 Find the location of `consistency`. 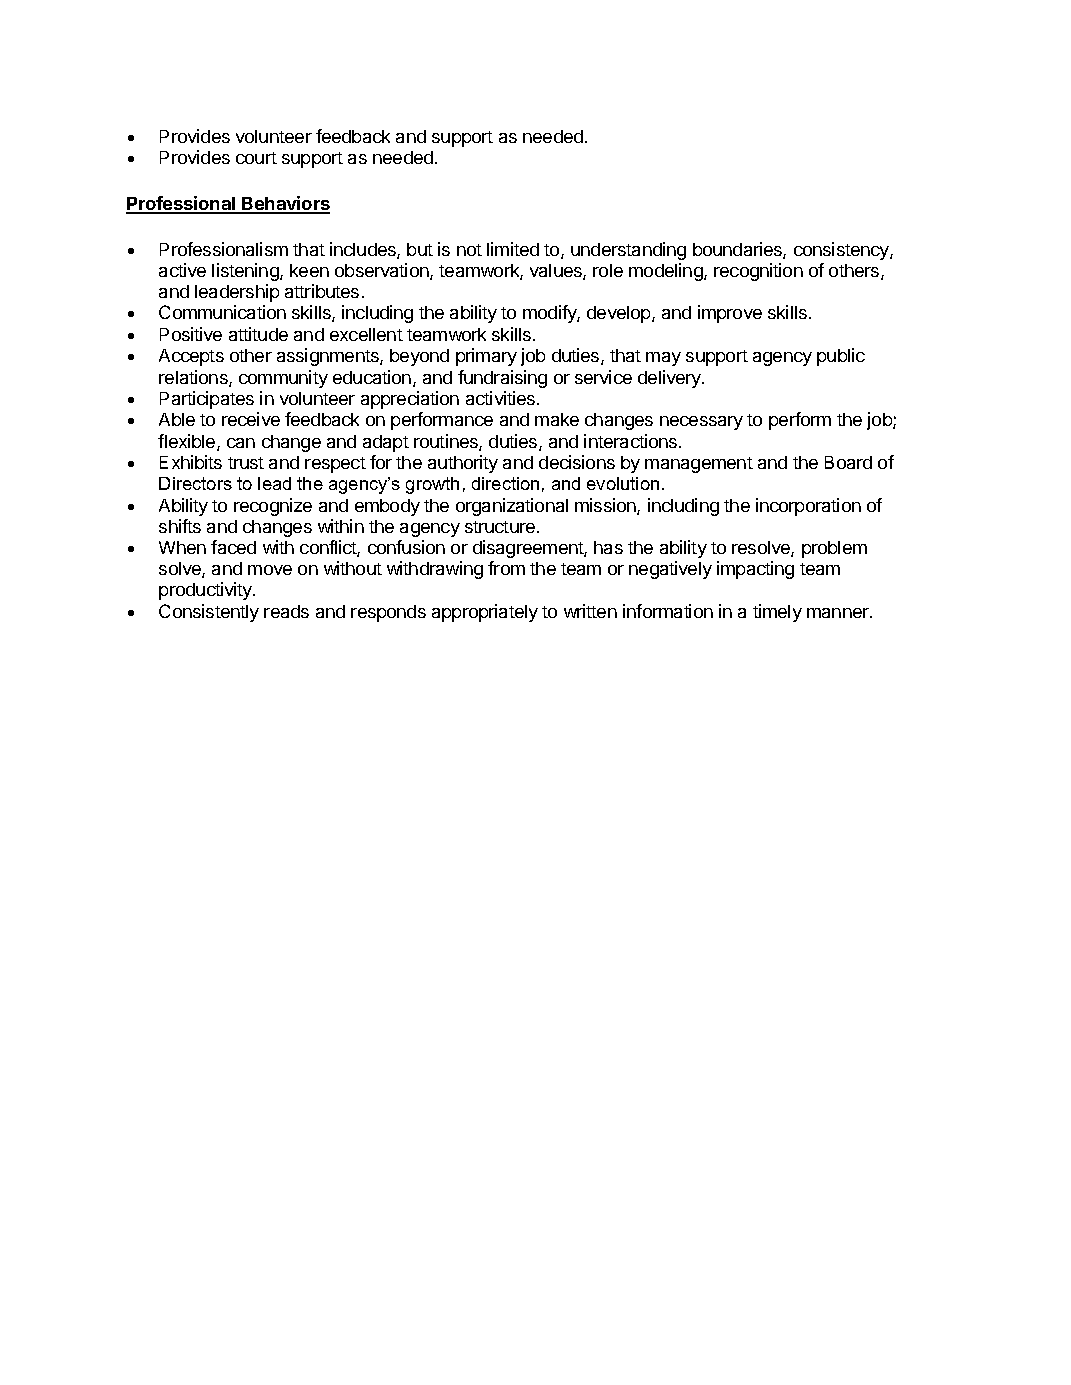

consistency is located at coordinates (842, 251).
